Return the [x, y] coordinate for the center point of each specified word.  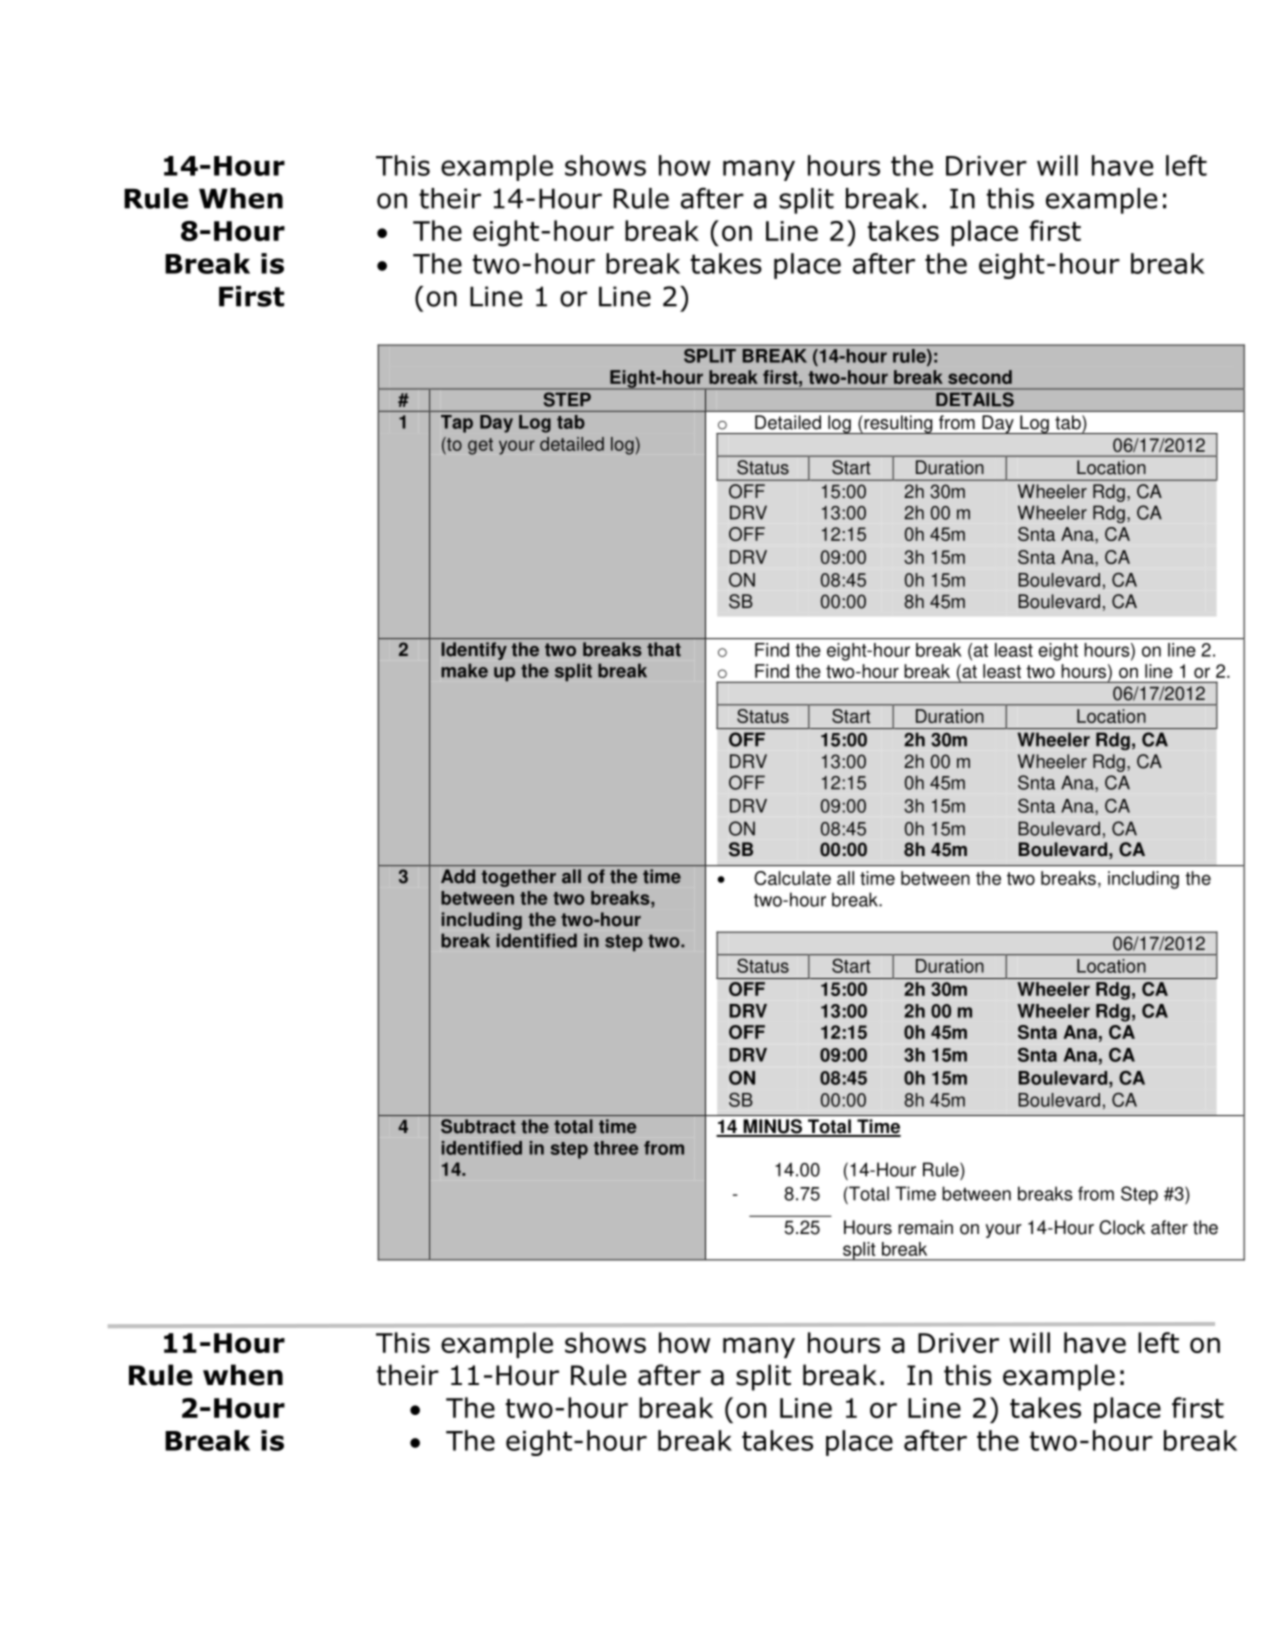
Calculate [792, 878]
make [464, 670]
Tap [457, 424]
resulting [898, 424]
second [980, 377]
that [664, 649]
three [616, 1148]
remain [925, 1227]
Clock [1122, 1227]
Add [458, 876]
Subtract [478, 1126]
